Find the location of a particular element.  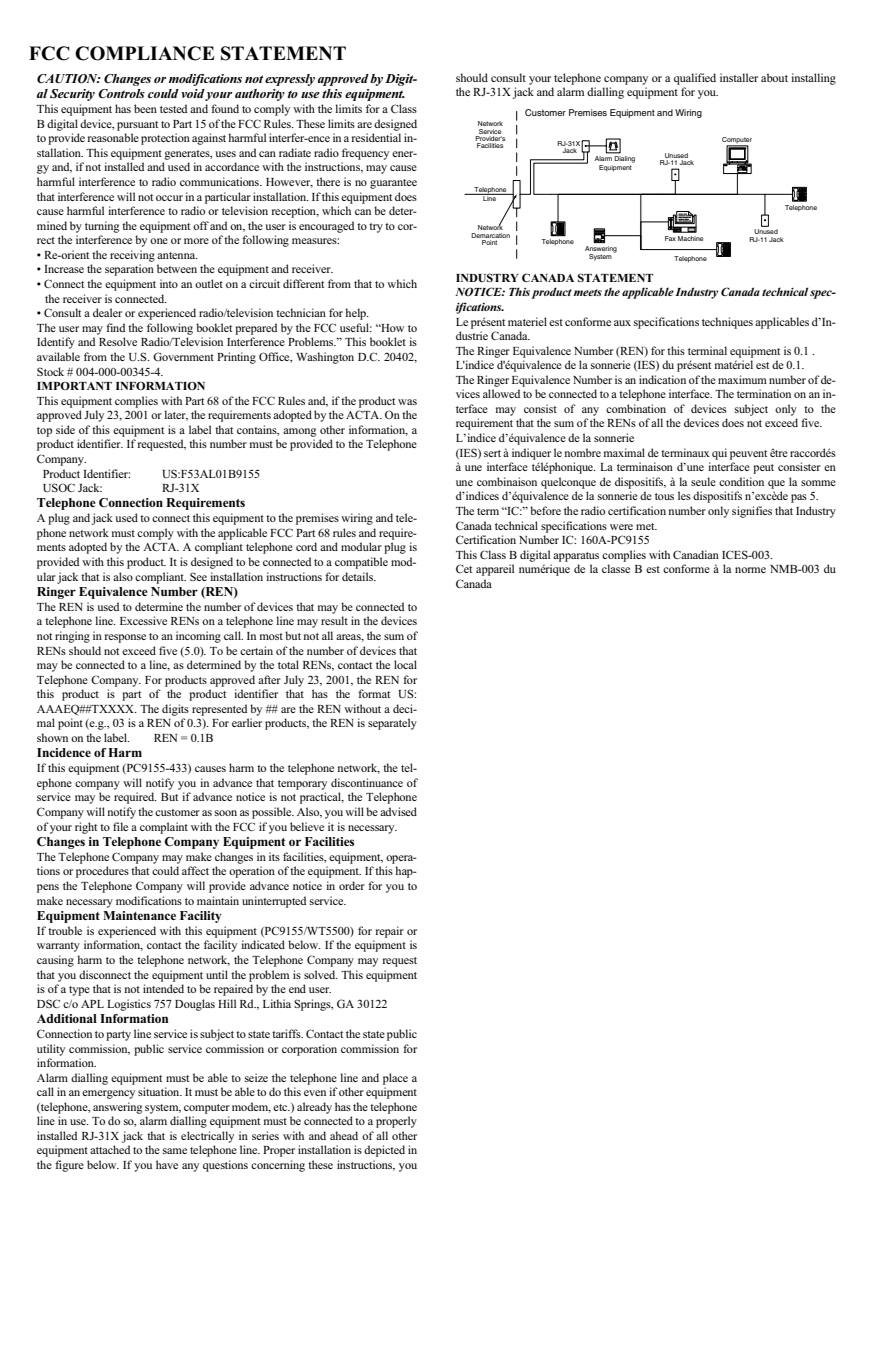

Excessive is located at coordinates (143, 620).
